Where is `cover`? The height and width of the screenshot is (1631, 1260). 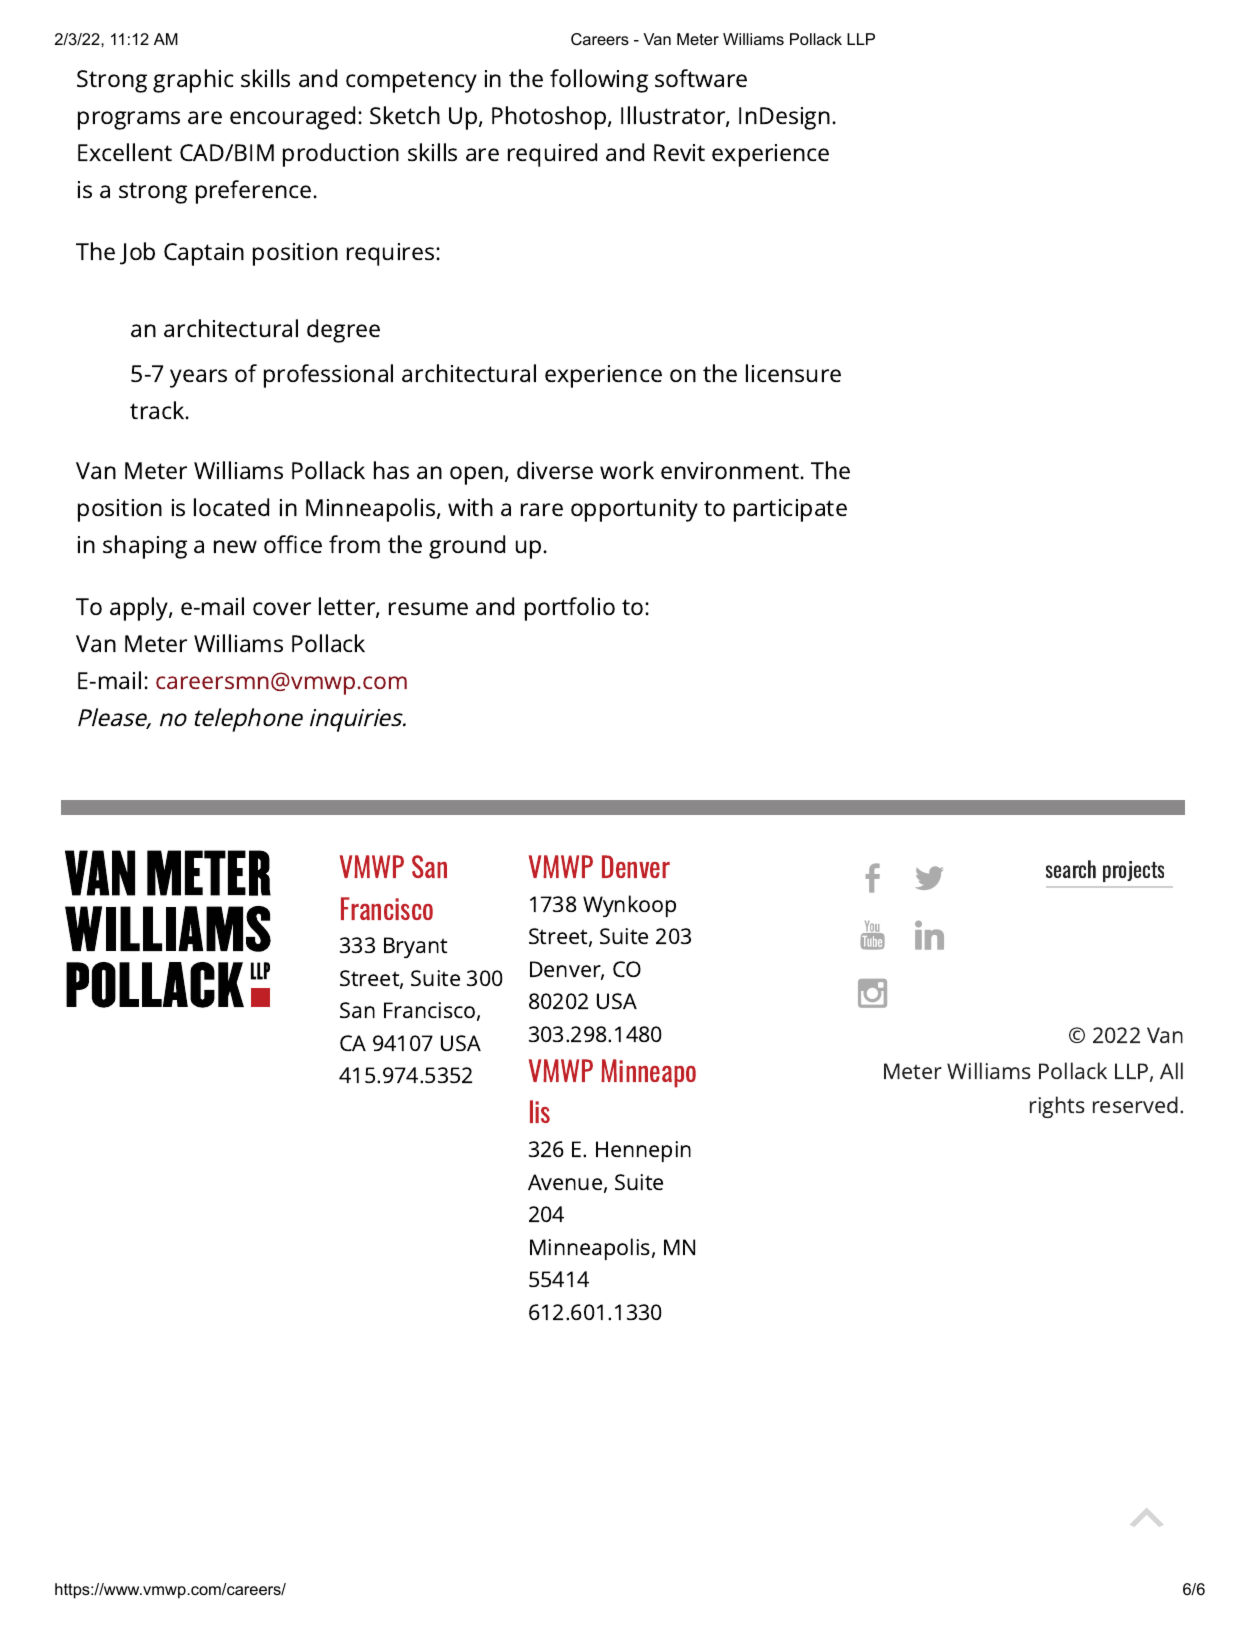
cover is located at coordinates (282, 608).
